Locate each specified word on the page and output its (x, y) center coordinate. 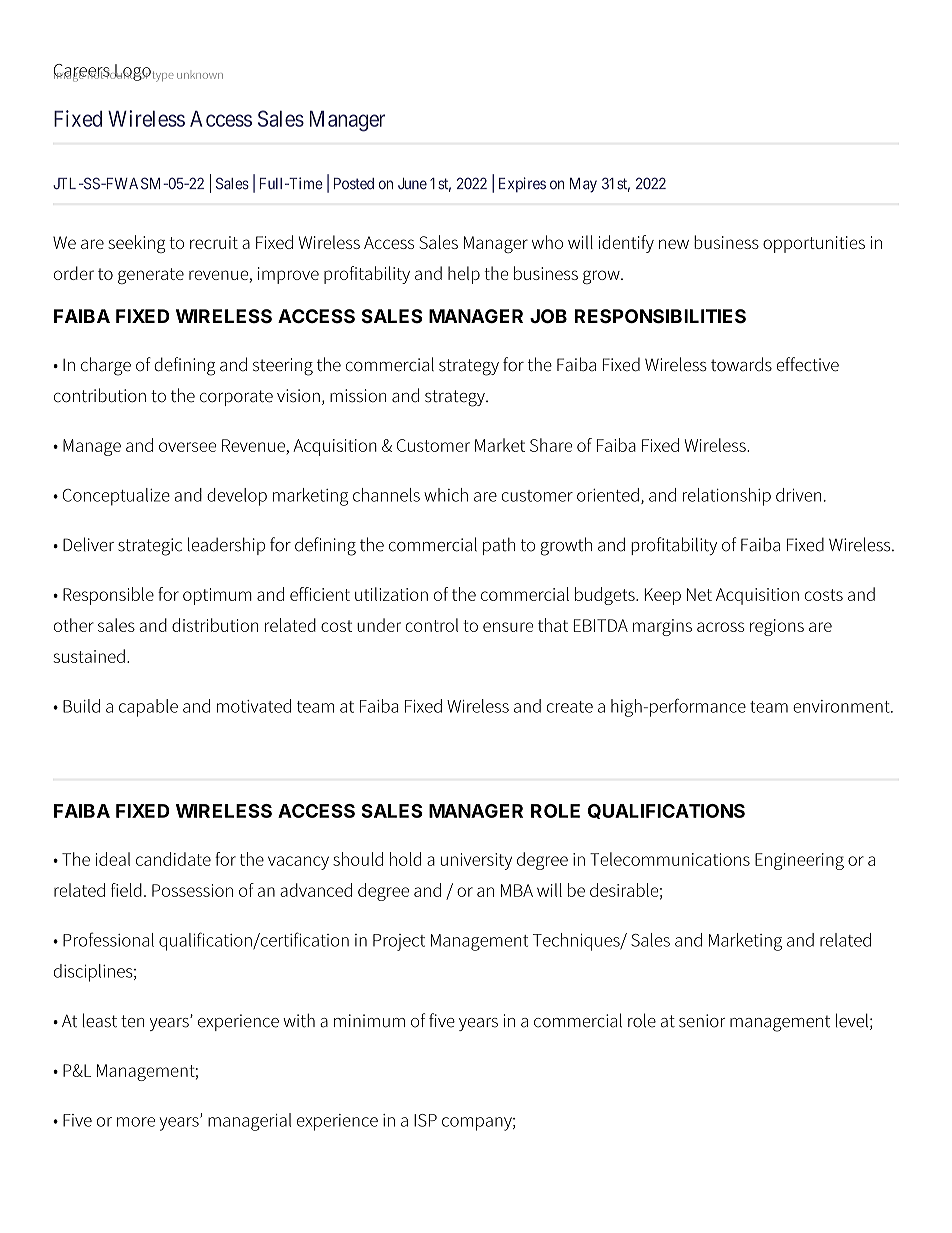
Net (699, 594)
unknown (200, 76)
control (431, 625)
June (412, 184)
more (136, 1122)
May (583, 185)
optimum (217, 596)
